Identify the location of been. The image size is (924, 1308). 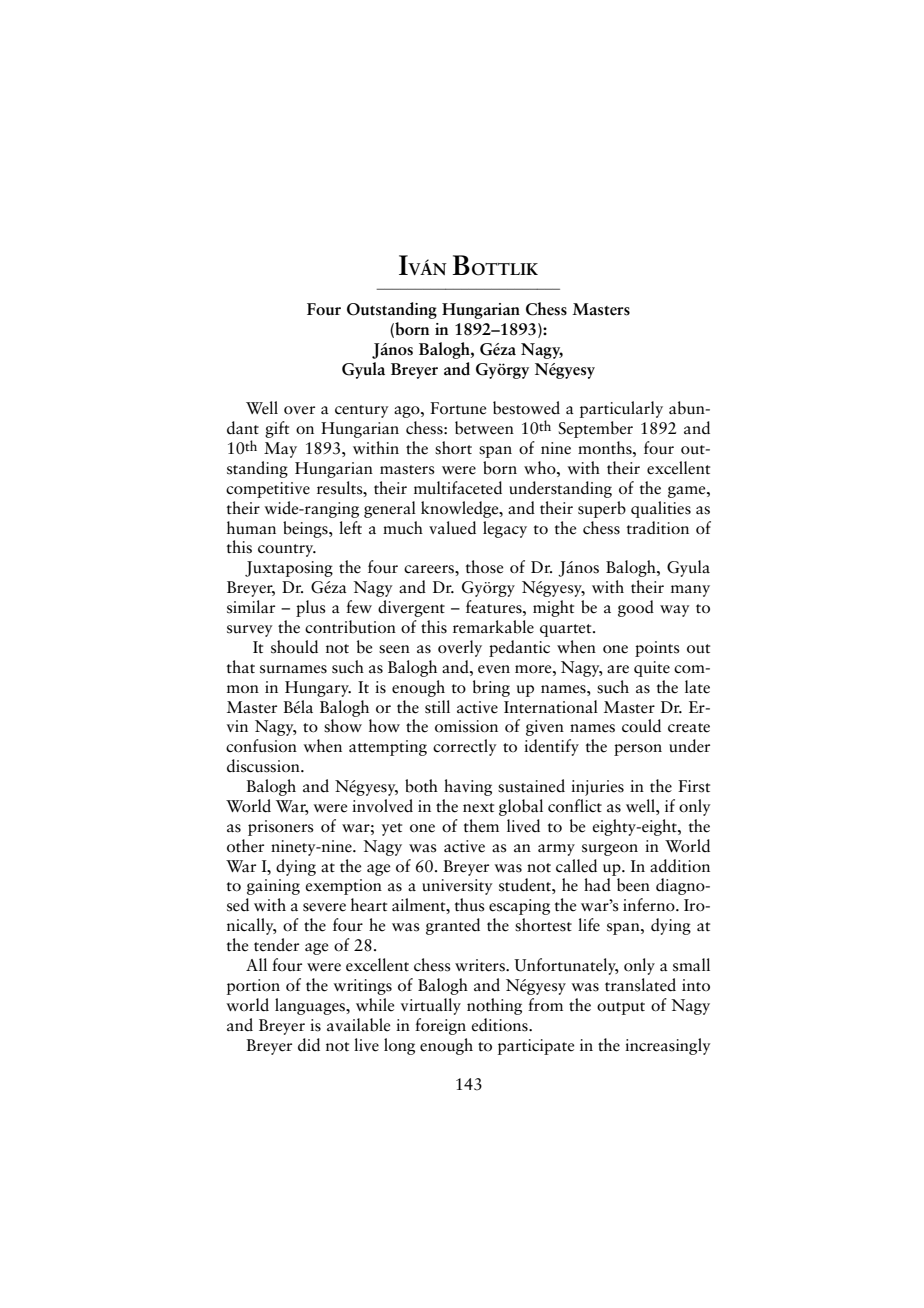
(633, 885).
